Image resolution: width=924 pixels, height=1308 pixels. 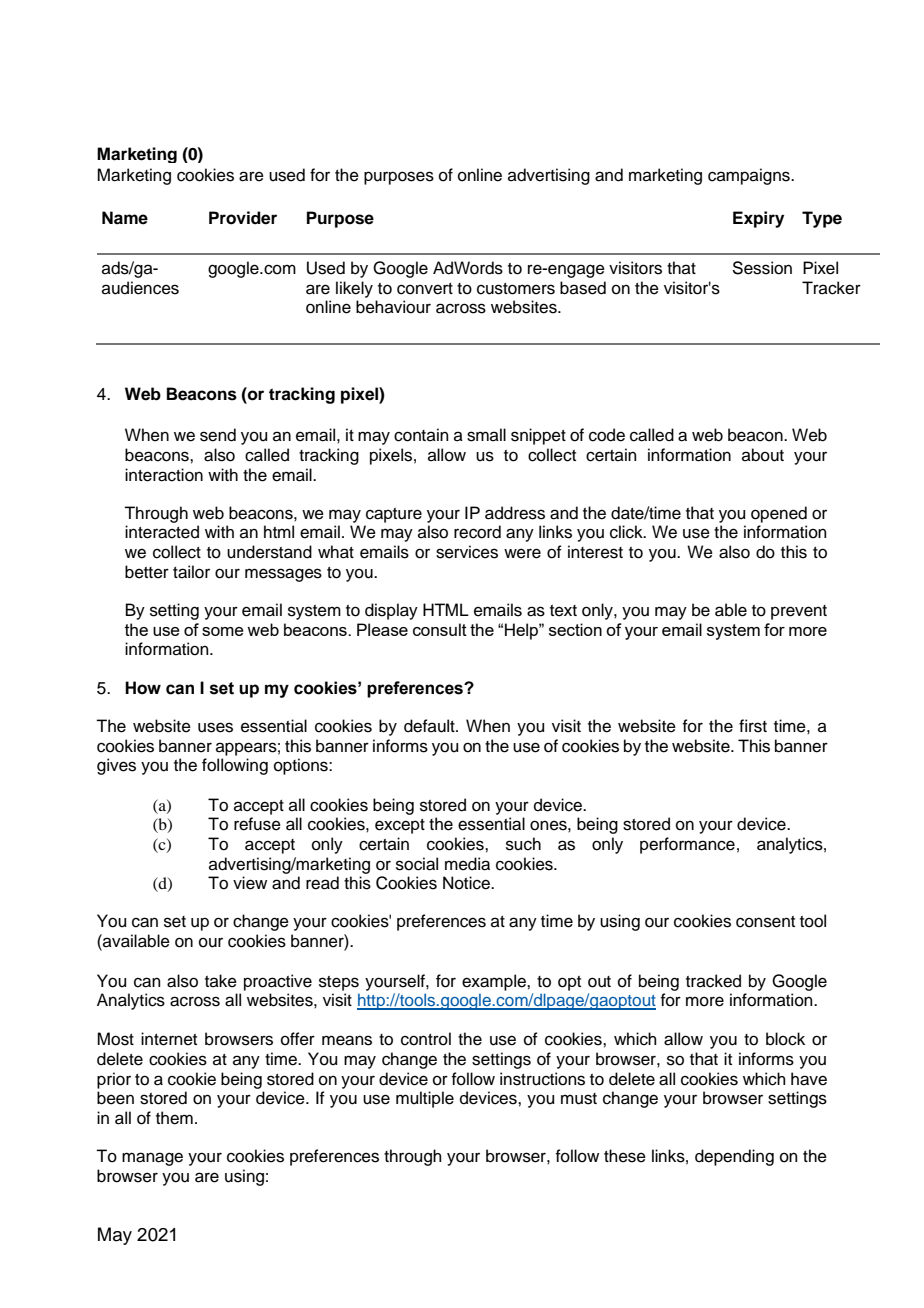 I want to click on Provider, so click(x=243, y=218).
